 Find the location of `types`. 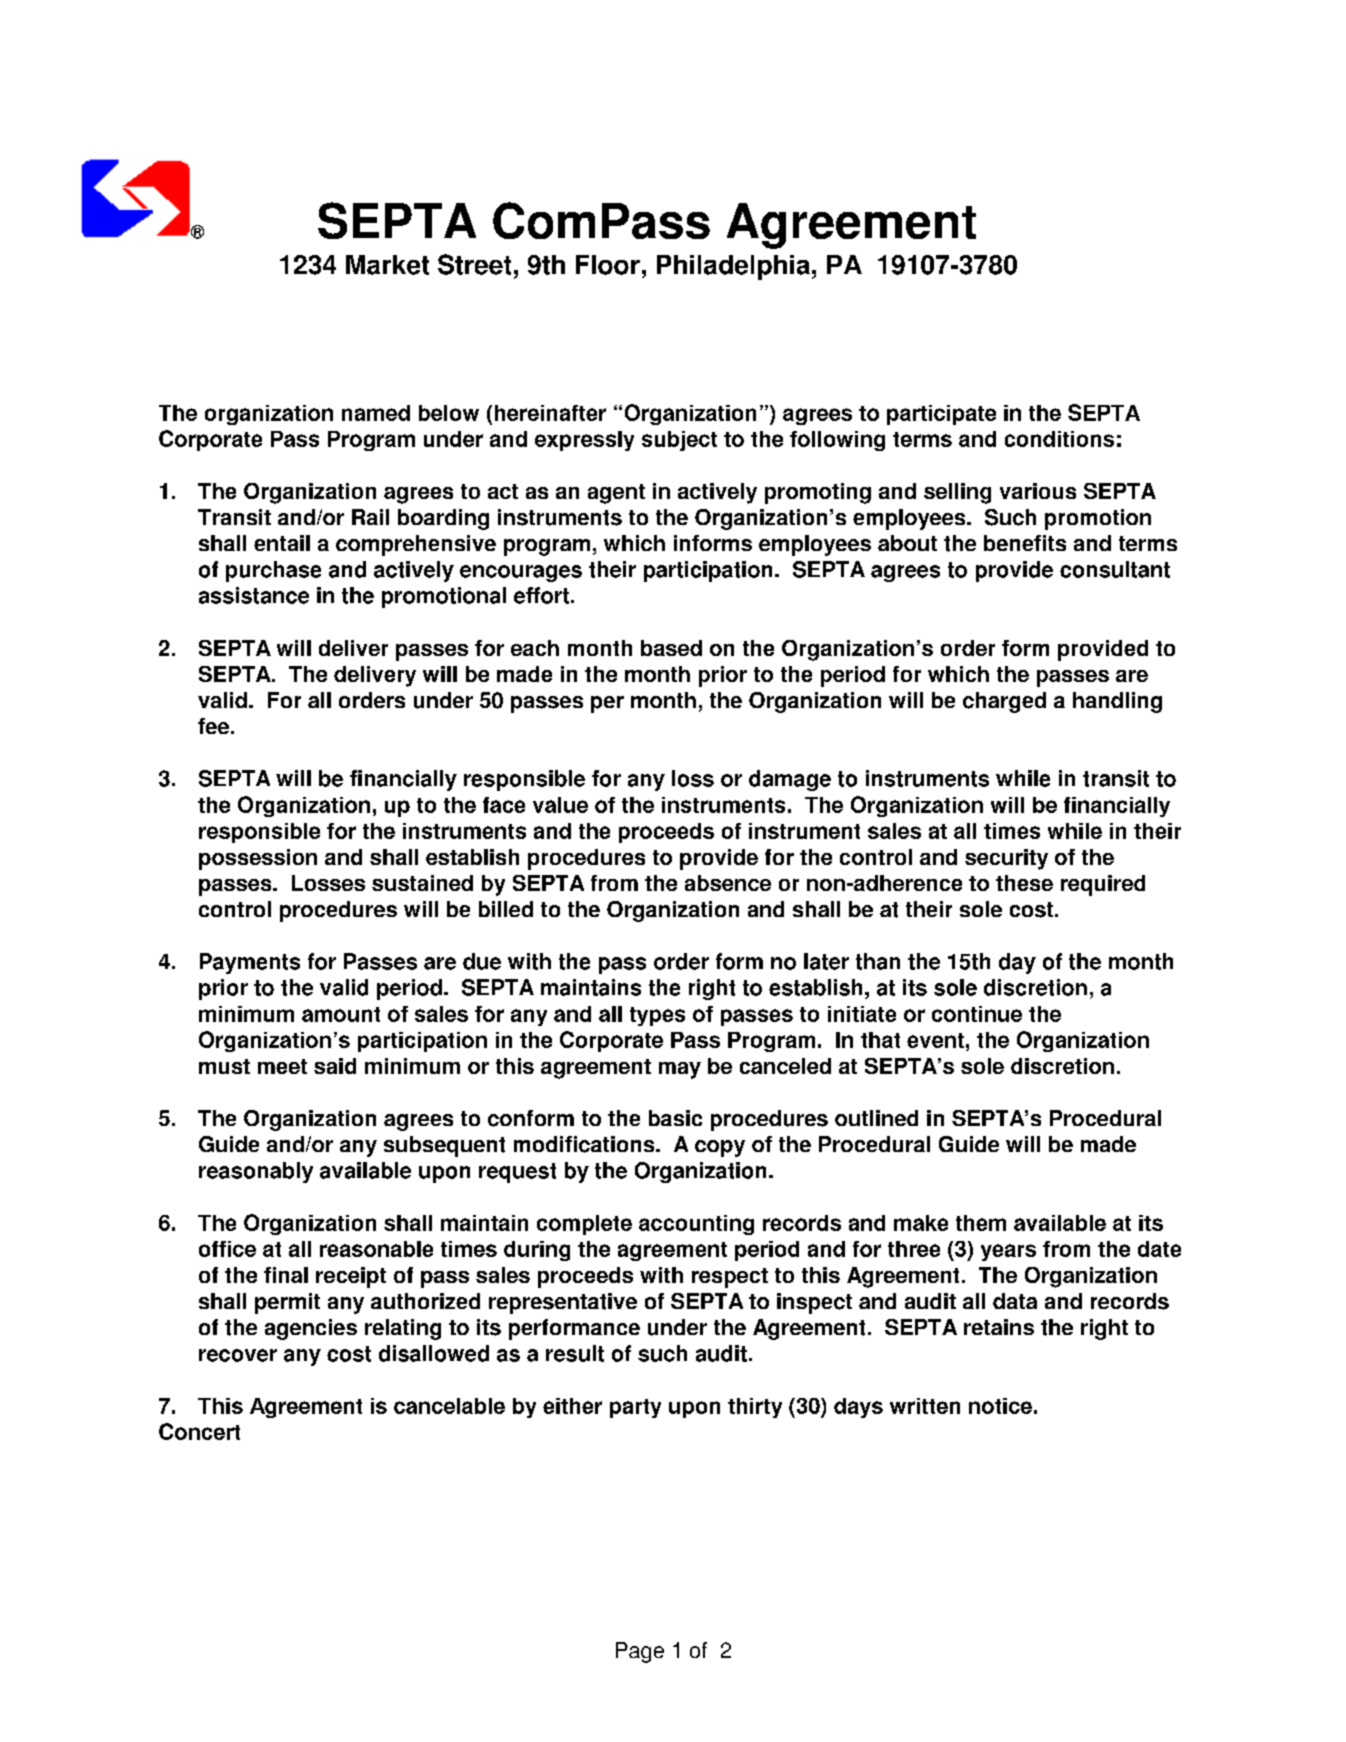

types is located at coordinates (657, 1016).
